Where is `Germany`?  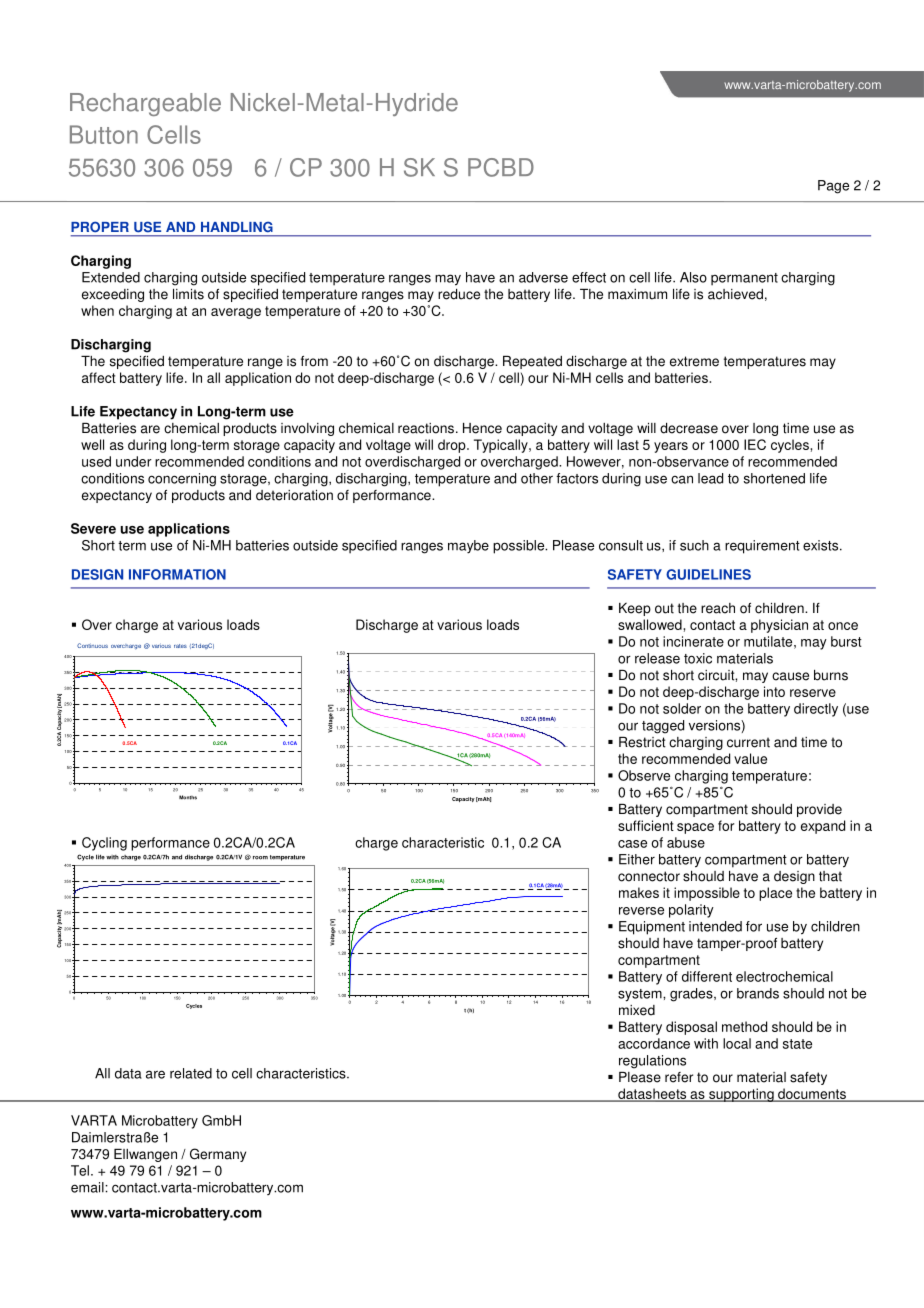 Germany is located at coordinates (218, 1155).
